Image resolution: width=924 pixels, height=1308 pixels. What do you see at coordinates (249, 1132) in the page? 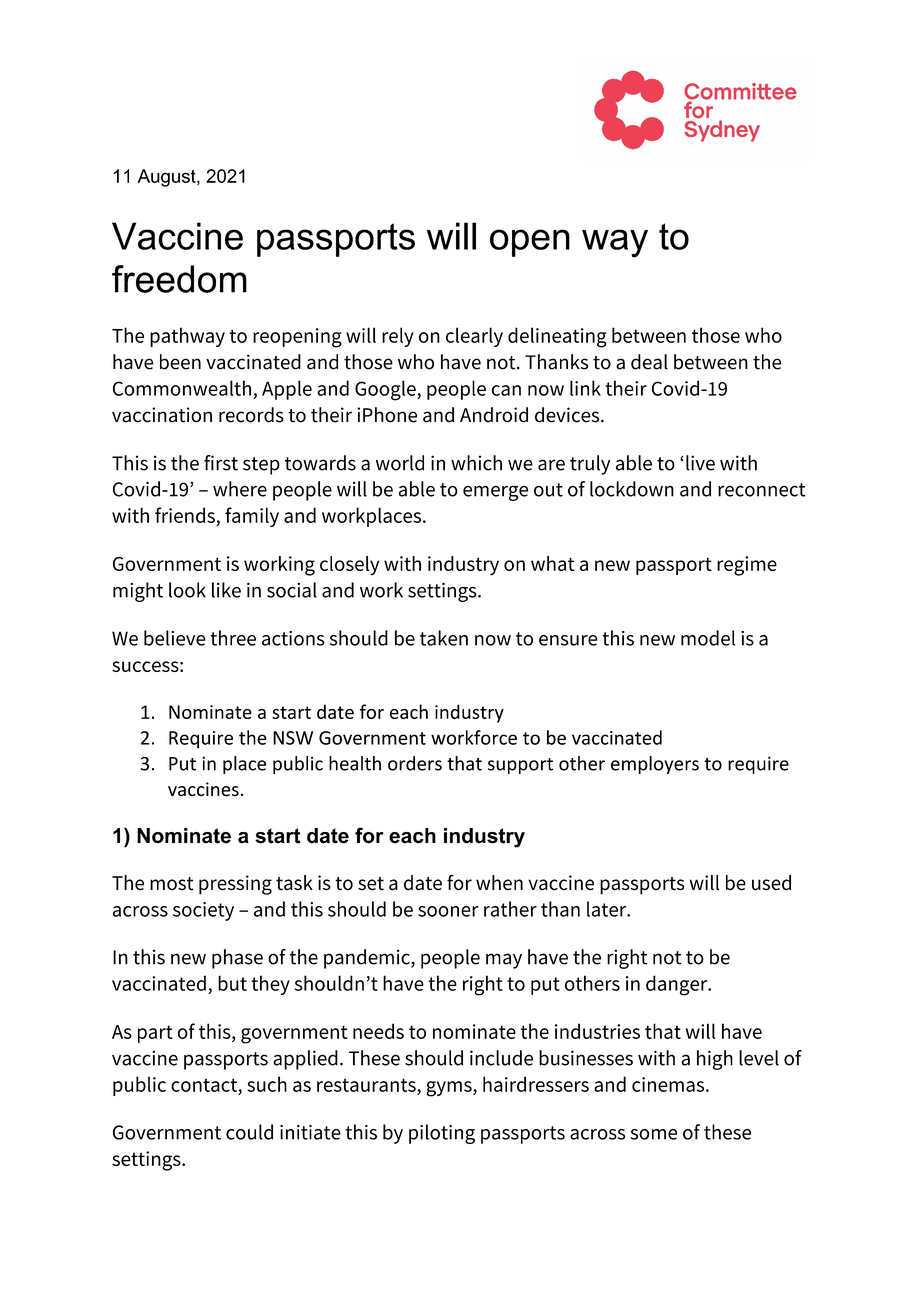
I see `could` at bounding box center [249, 1132].
